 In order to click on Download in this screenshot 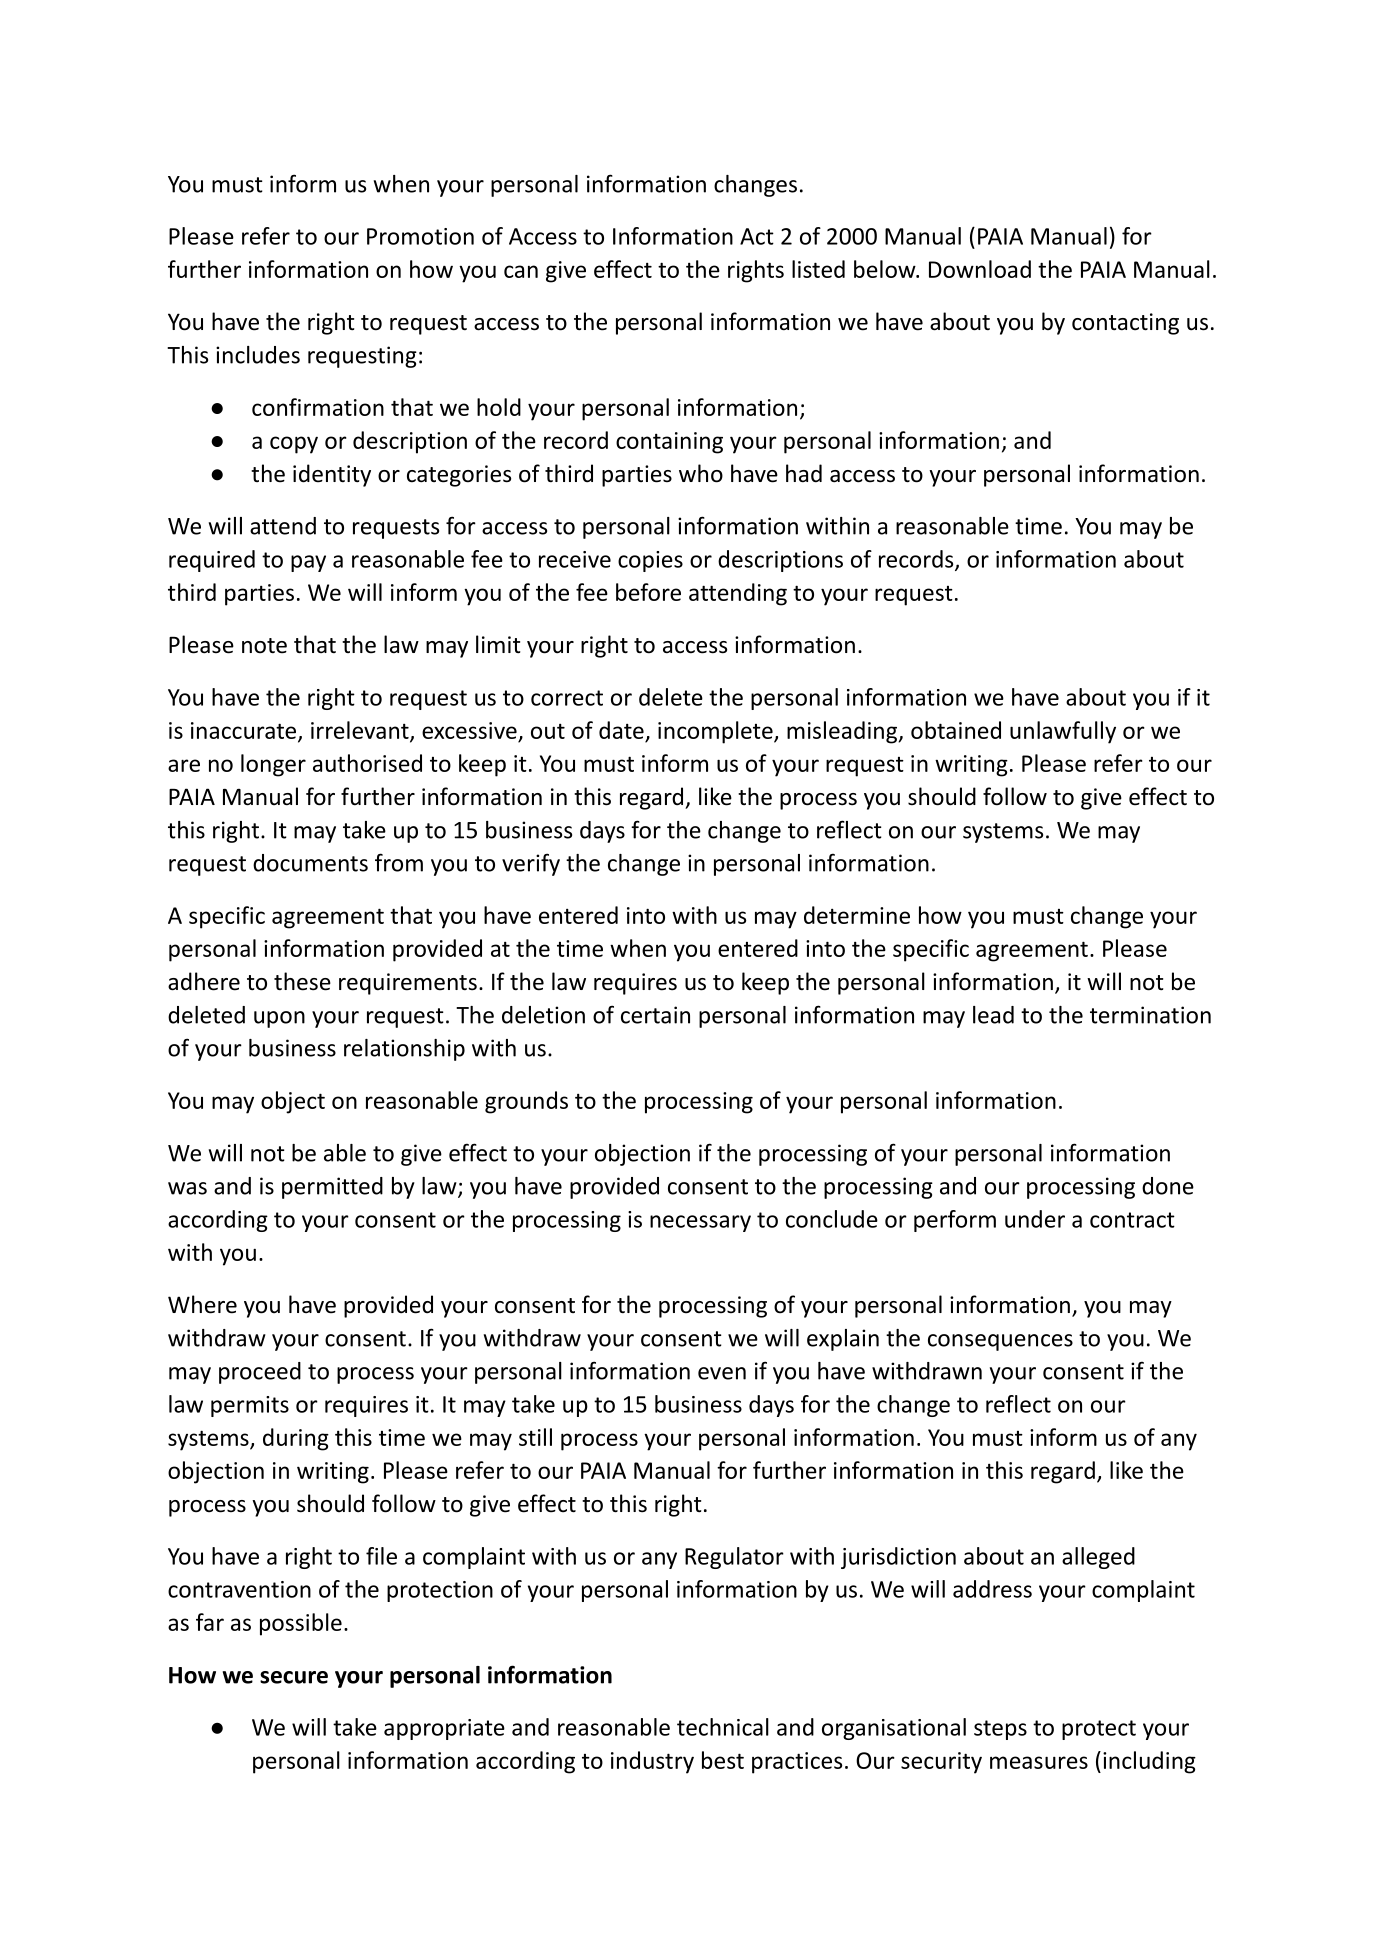, I will do `click(980, 269)`.
